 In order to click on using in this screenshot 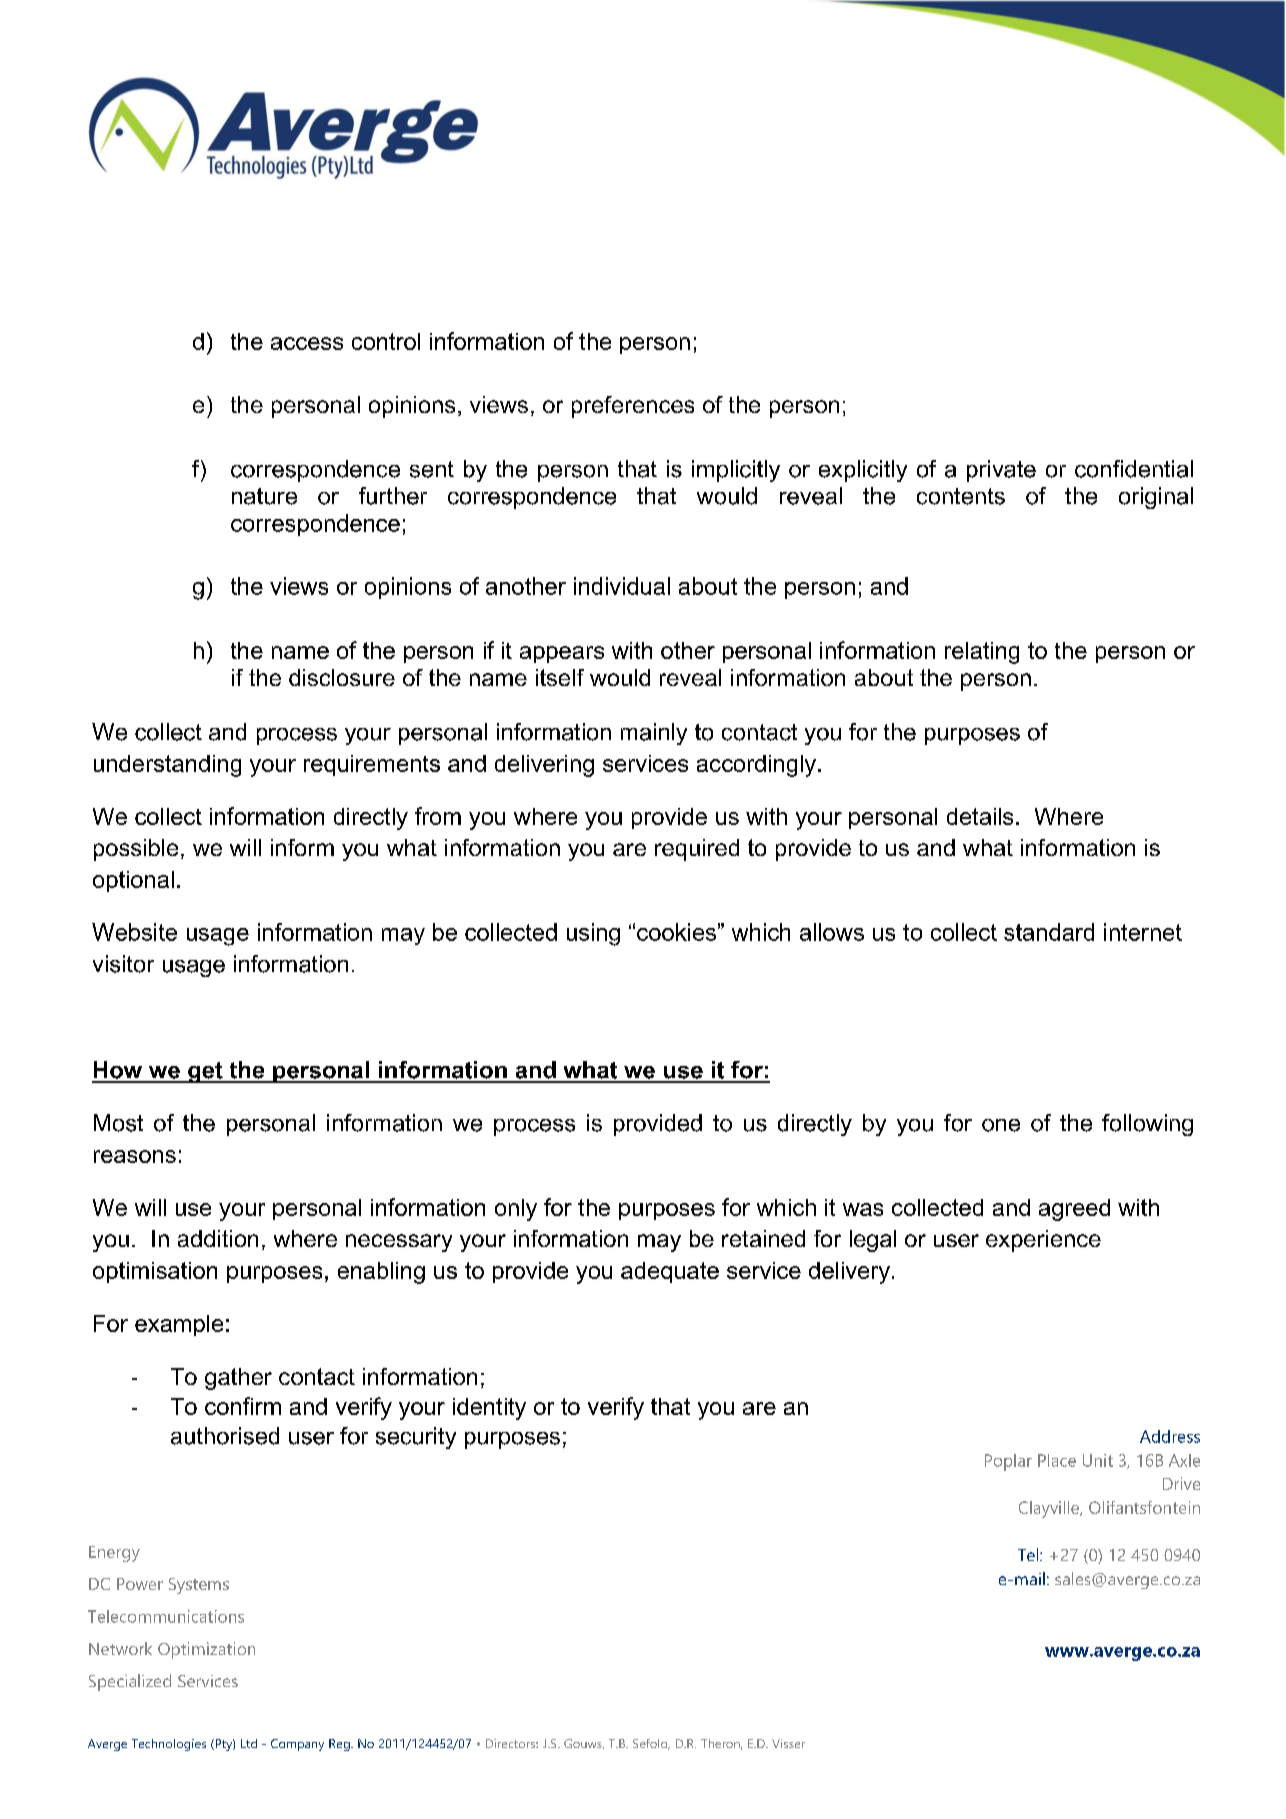, I will do `click(593, 934)`.
